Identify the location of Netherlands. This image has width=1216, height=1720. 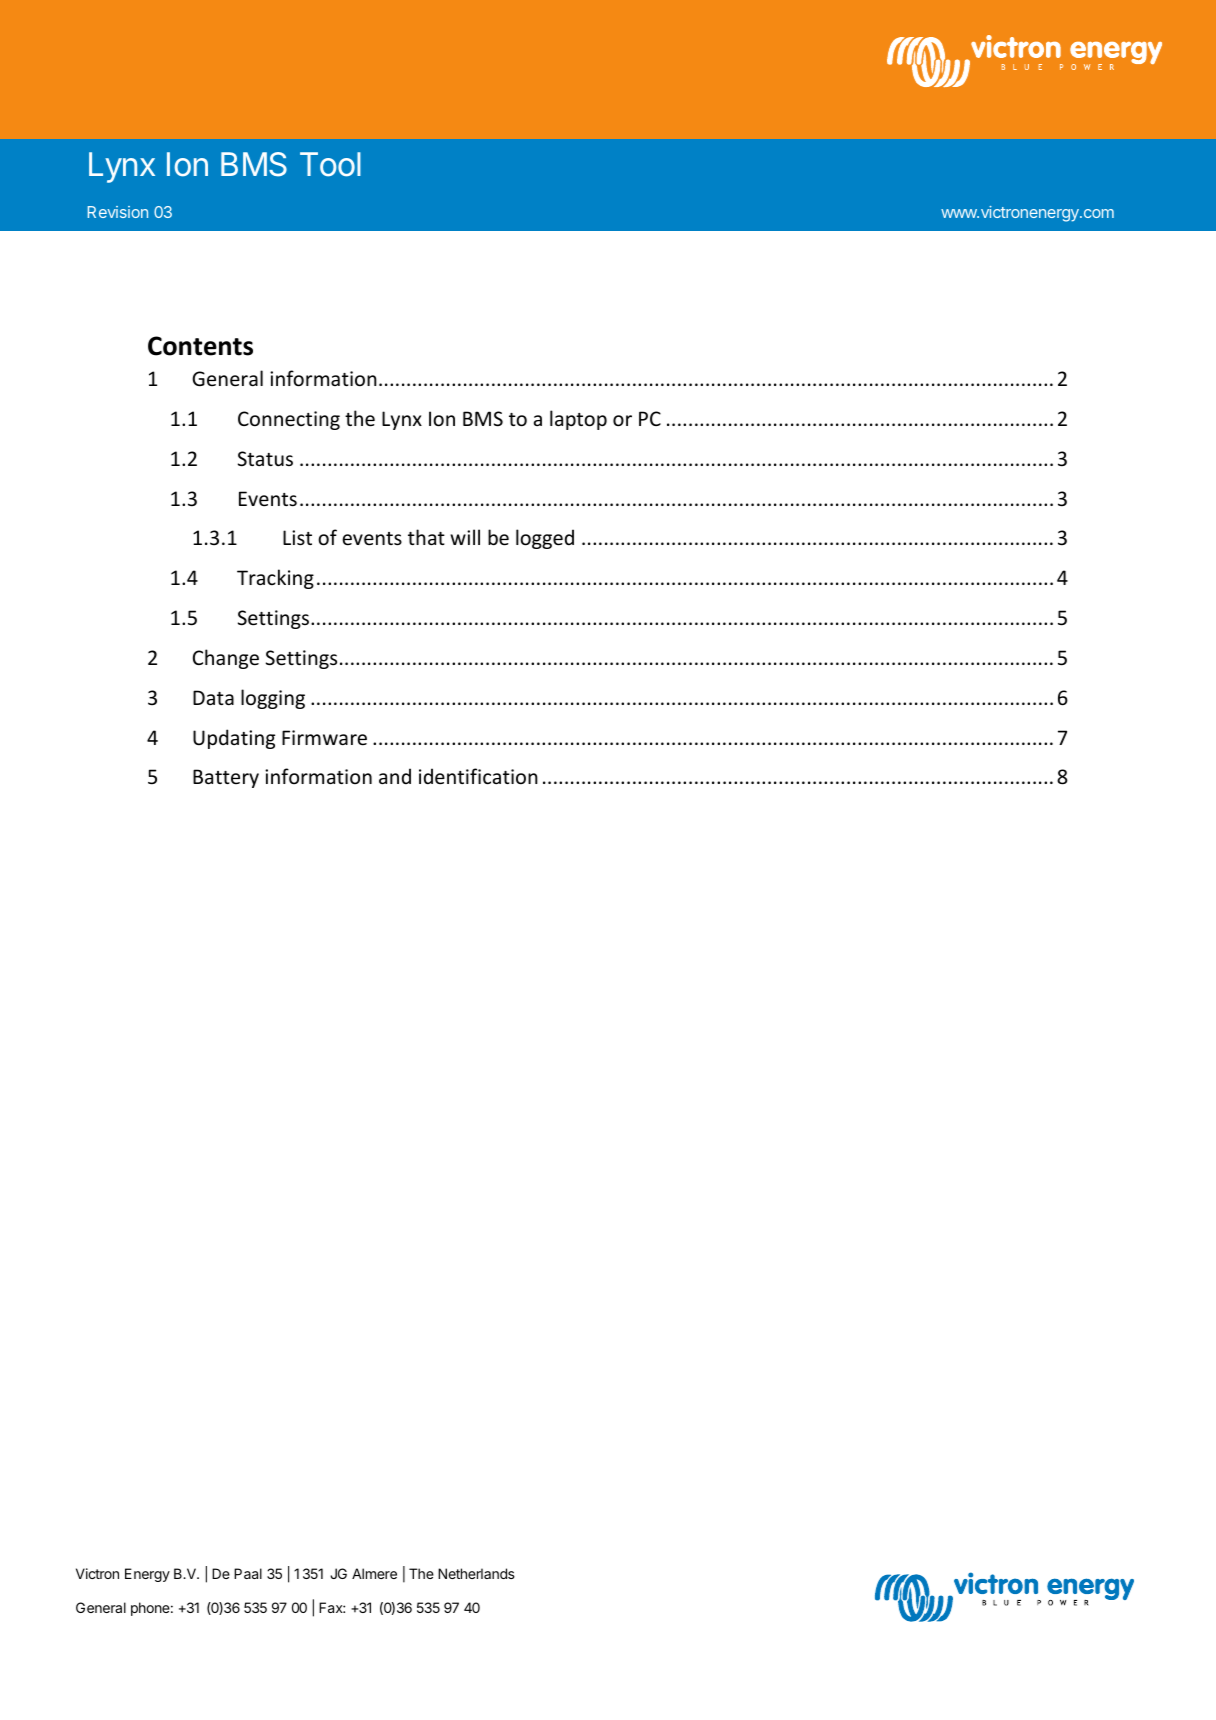
(476, 1573).
